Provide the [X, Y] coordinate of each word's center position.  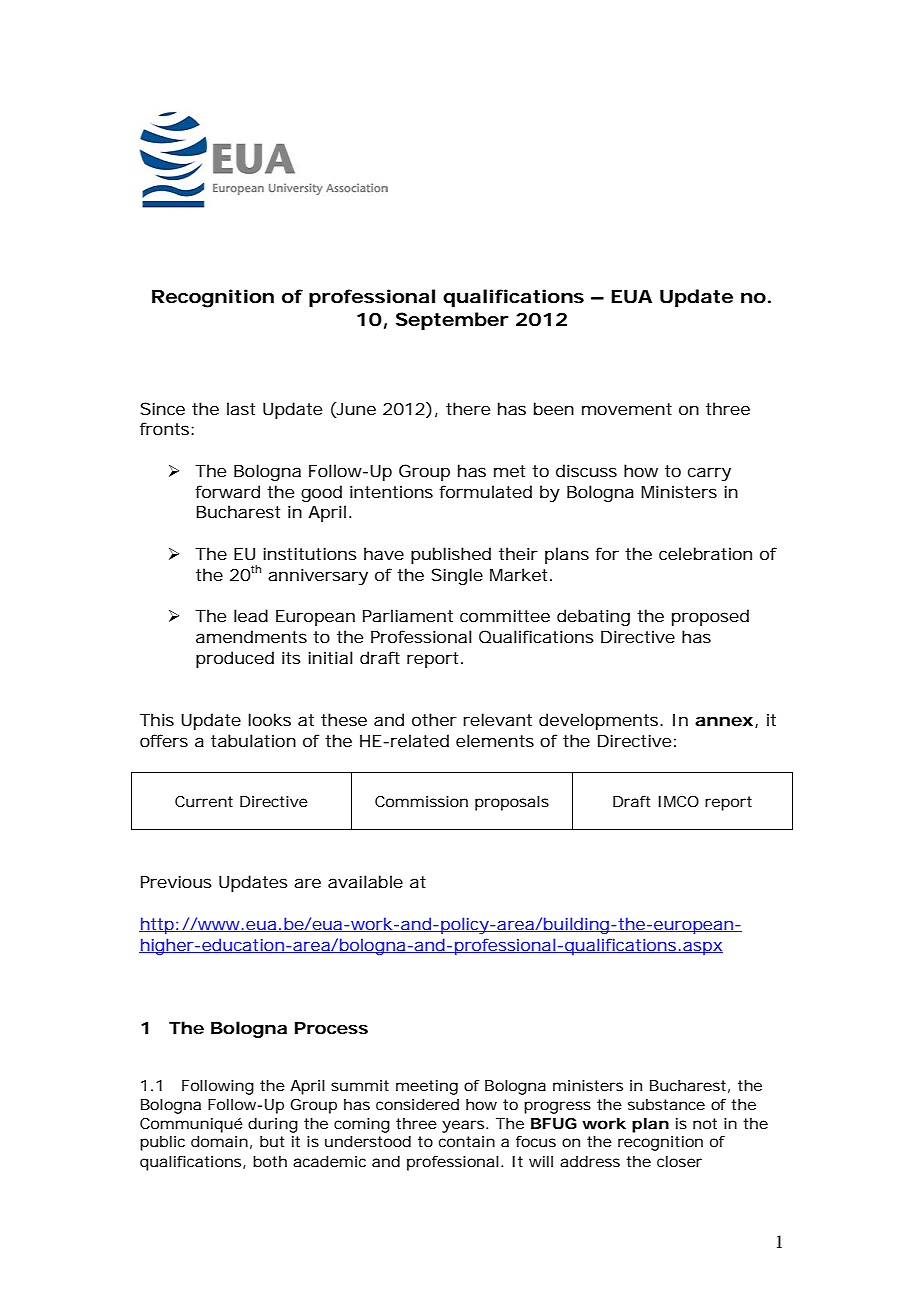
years [465, 1126]
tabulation [253, 740]
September [452, 321]
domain [221, 1142]
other [434, 719]
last [241, 408]
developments [601, 721]
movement [627, 409]
